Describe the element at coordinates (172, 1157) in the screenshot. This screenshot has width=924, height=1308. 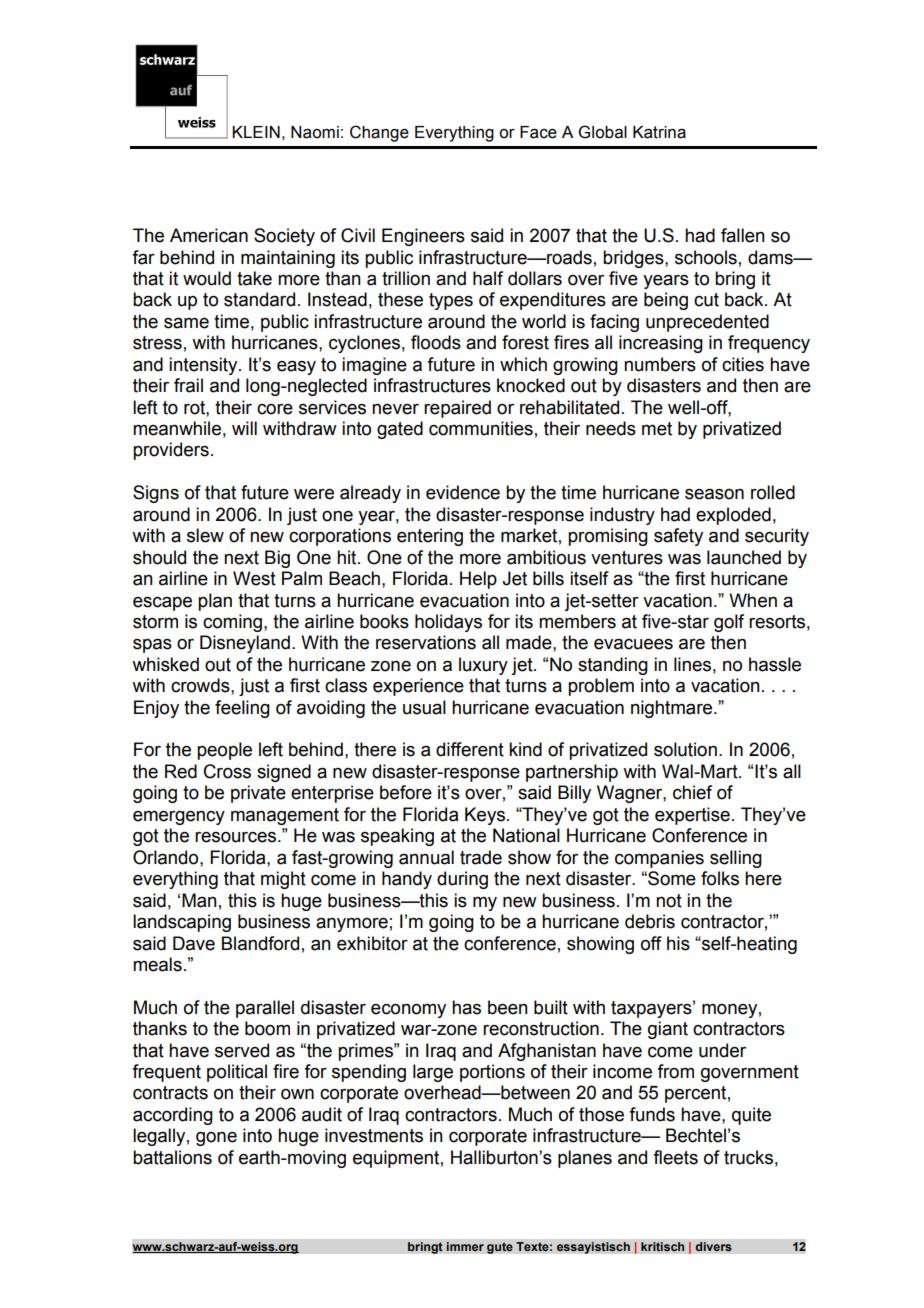
I see `battalions` at that location.
